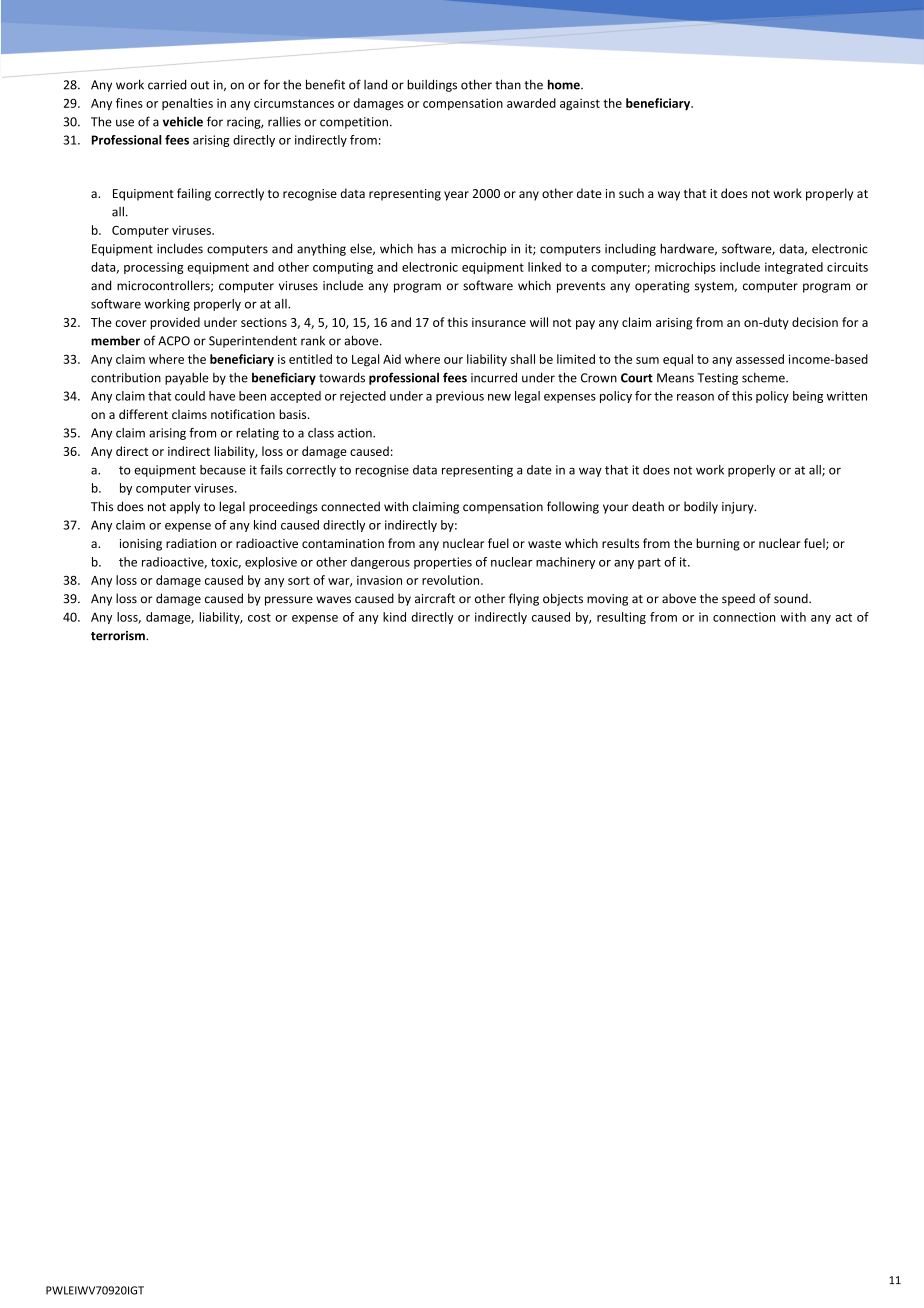 The height and width of the document is (1308, 924). I want to click on against, so click(580, 105).
